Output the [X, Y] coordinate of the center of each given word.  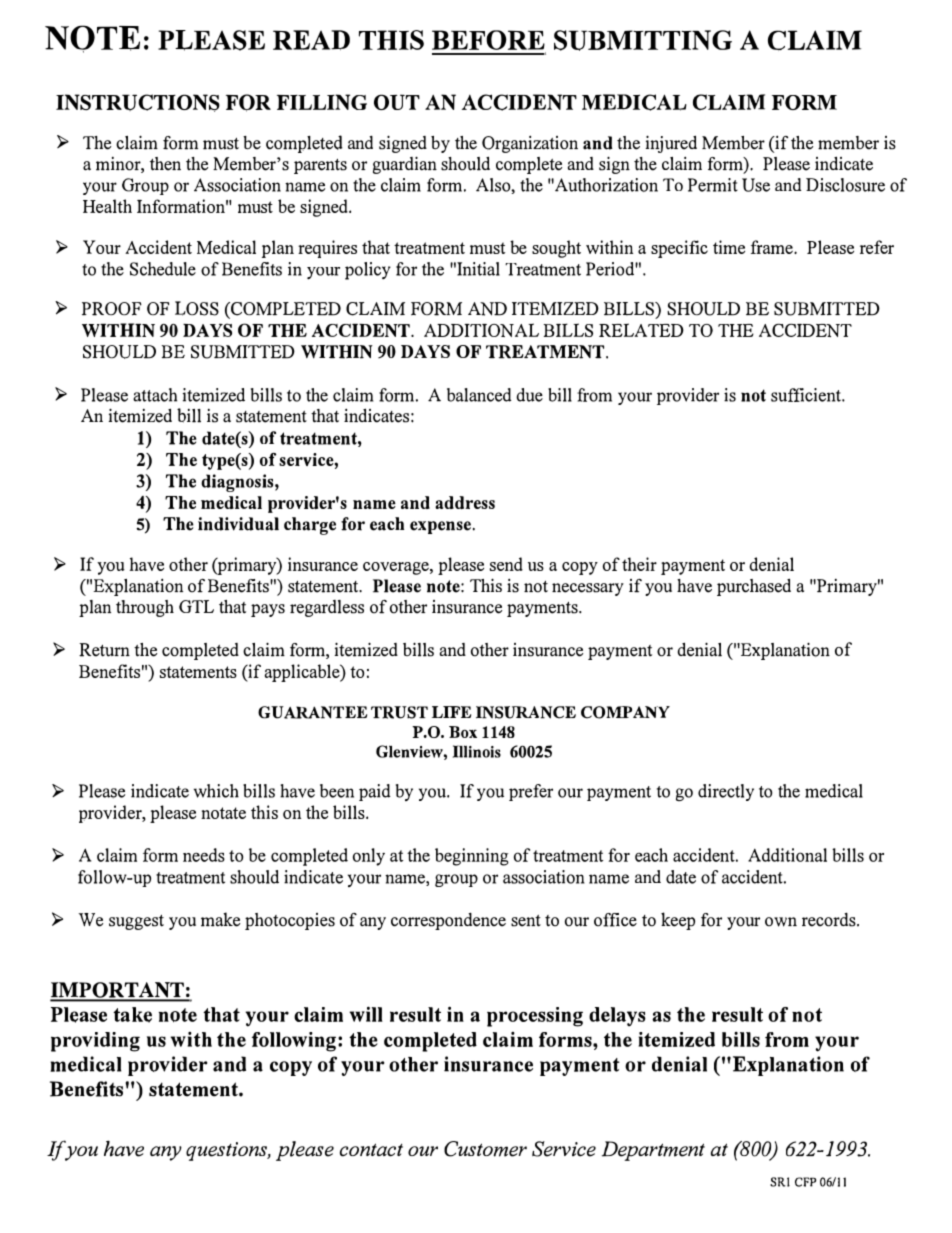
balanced [479, 395]
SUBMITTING [643, 40]
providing [95, 1042]
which [216, 791]
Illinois [477, 751]
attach [155, 395]
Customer [485, 1149]
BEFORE [488, 40]
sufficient [807, 395]
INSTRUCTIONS [138, 103]
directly [726, 792]
